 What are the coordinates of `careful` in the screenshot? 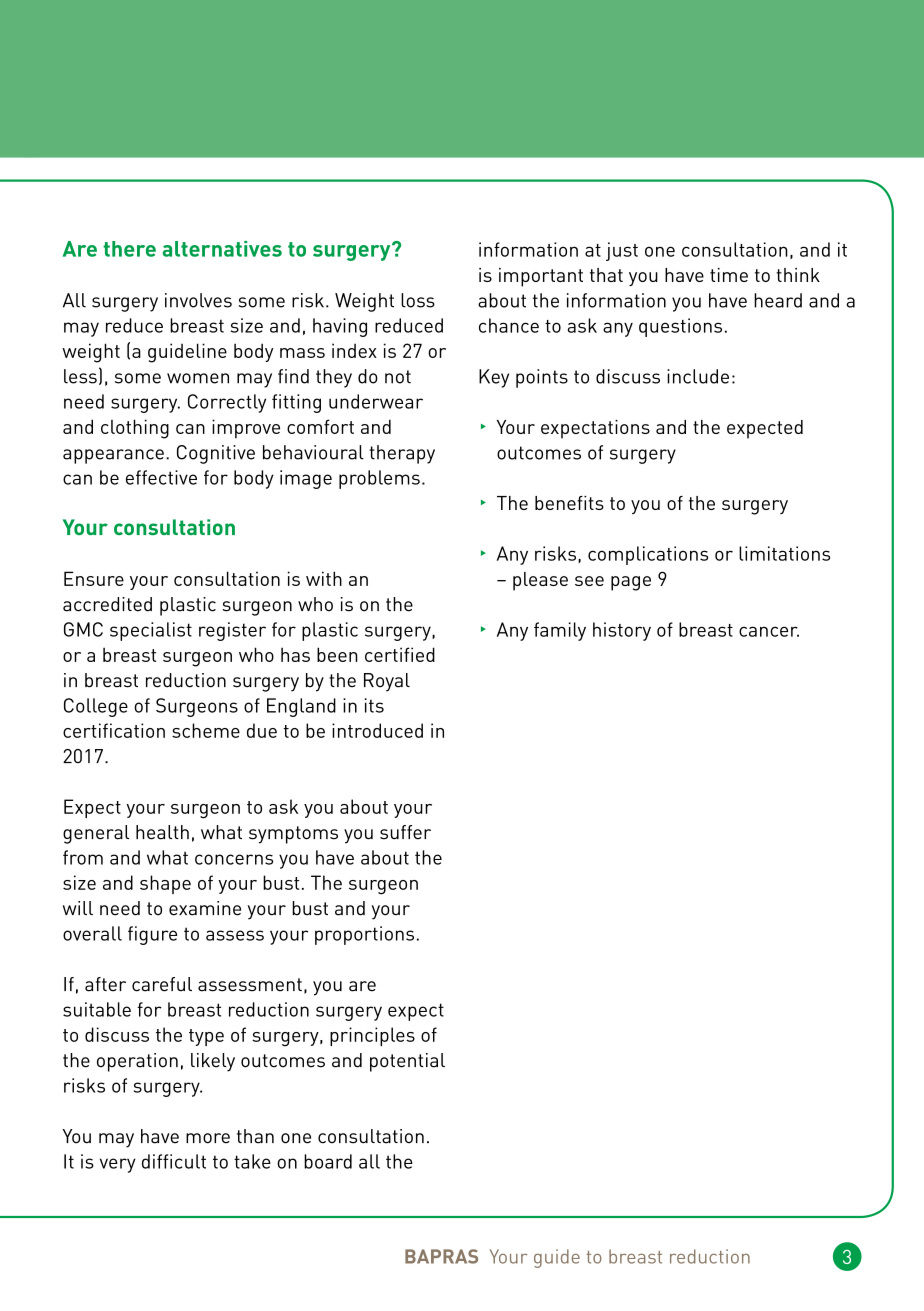 It's located at (162, 984).
